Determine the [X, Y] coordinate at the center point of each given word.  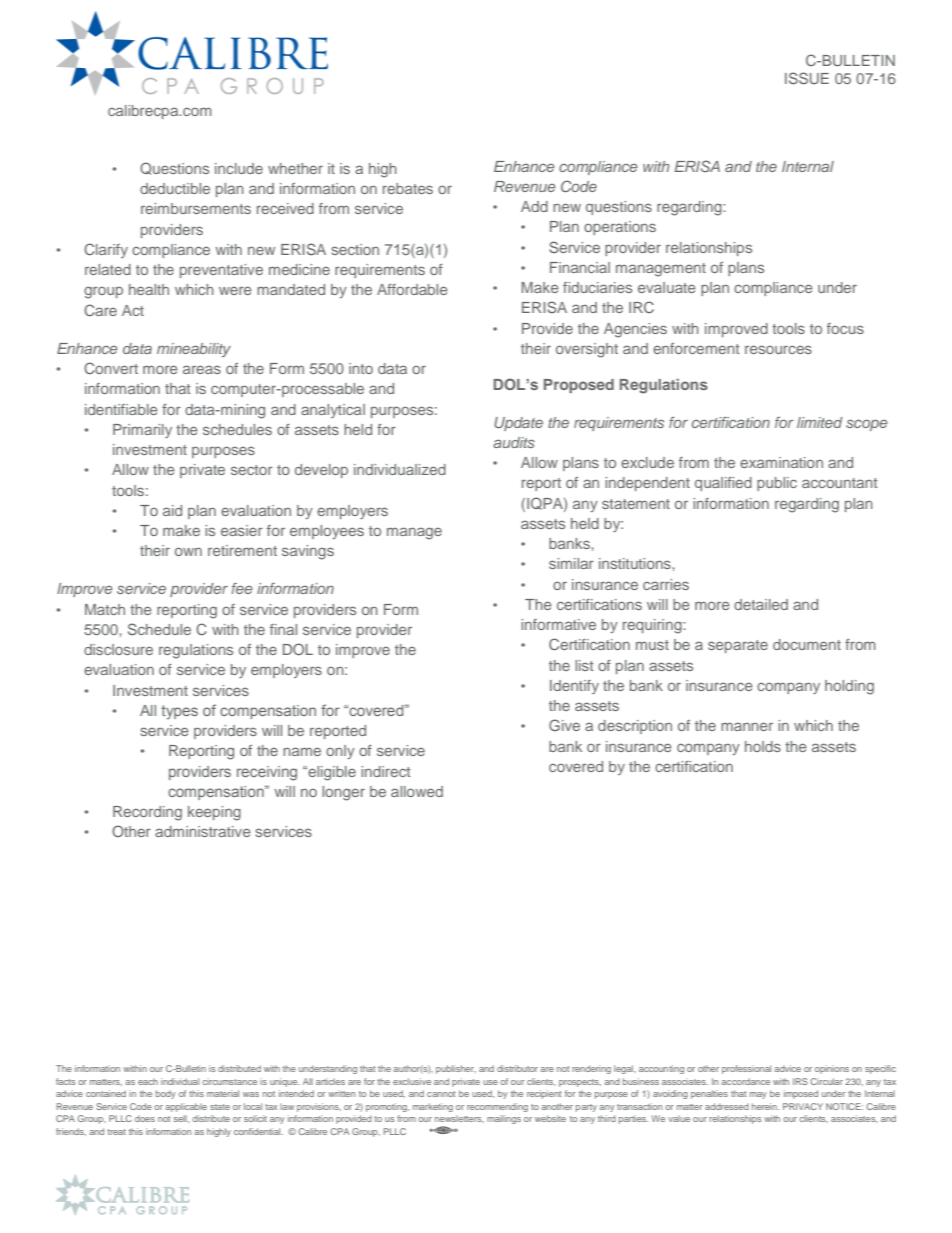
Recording [147, 813]
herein [765, 1106]
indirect [386, 771]
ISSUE [807, 78]
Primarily [142, 431]
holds [763, 746]
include [239, 168]
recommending [497, 1107]
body [166, 1094]
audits [514, 442]
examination [781, 462]
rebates [408, 188]
